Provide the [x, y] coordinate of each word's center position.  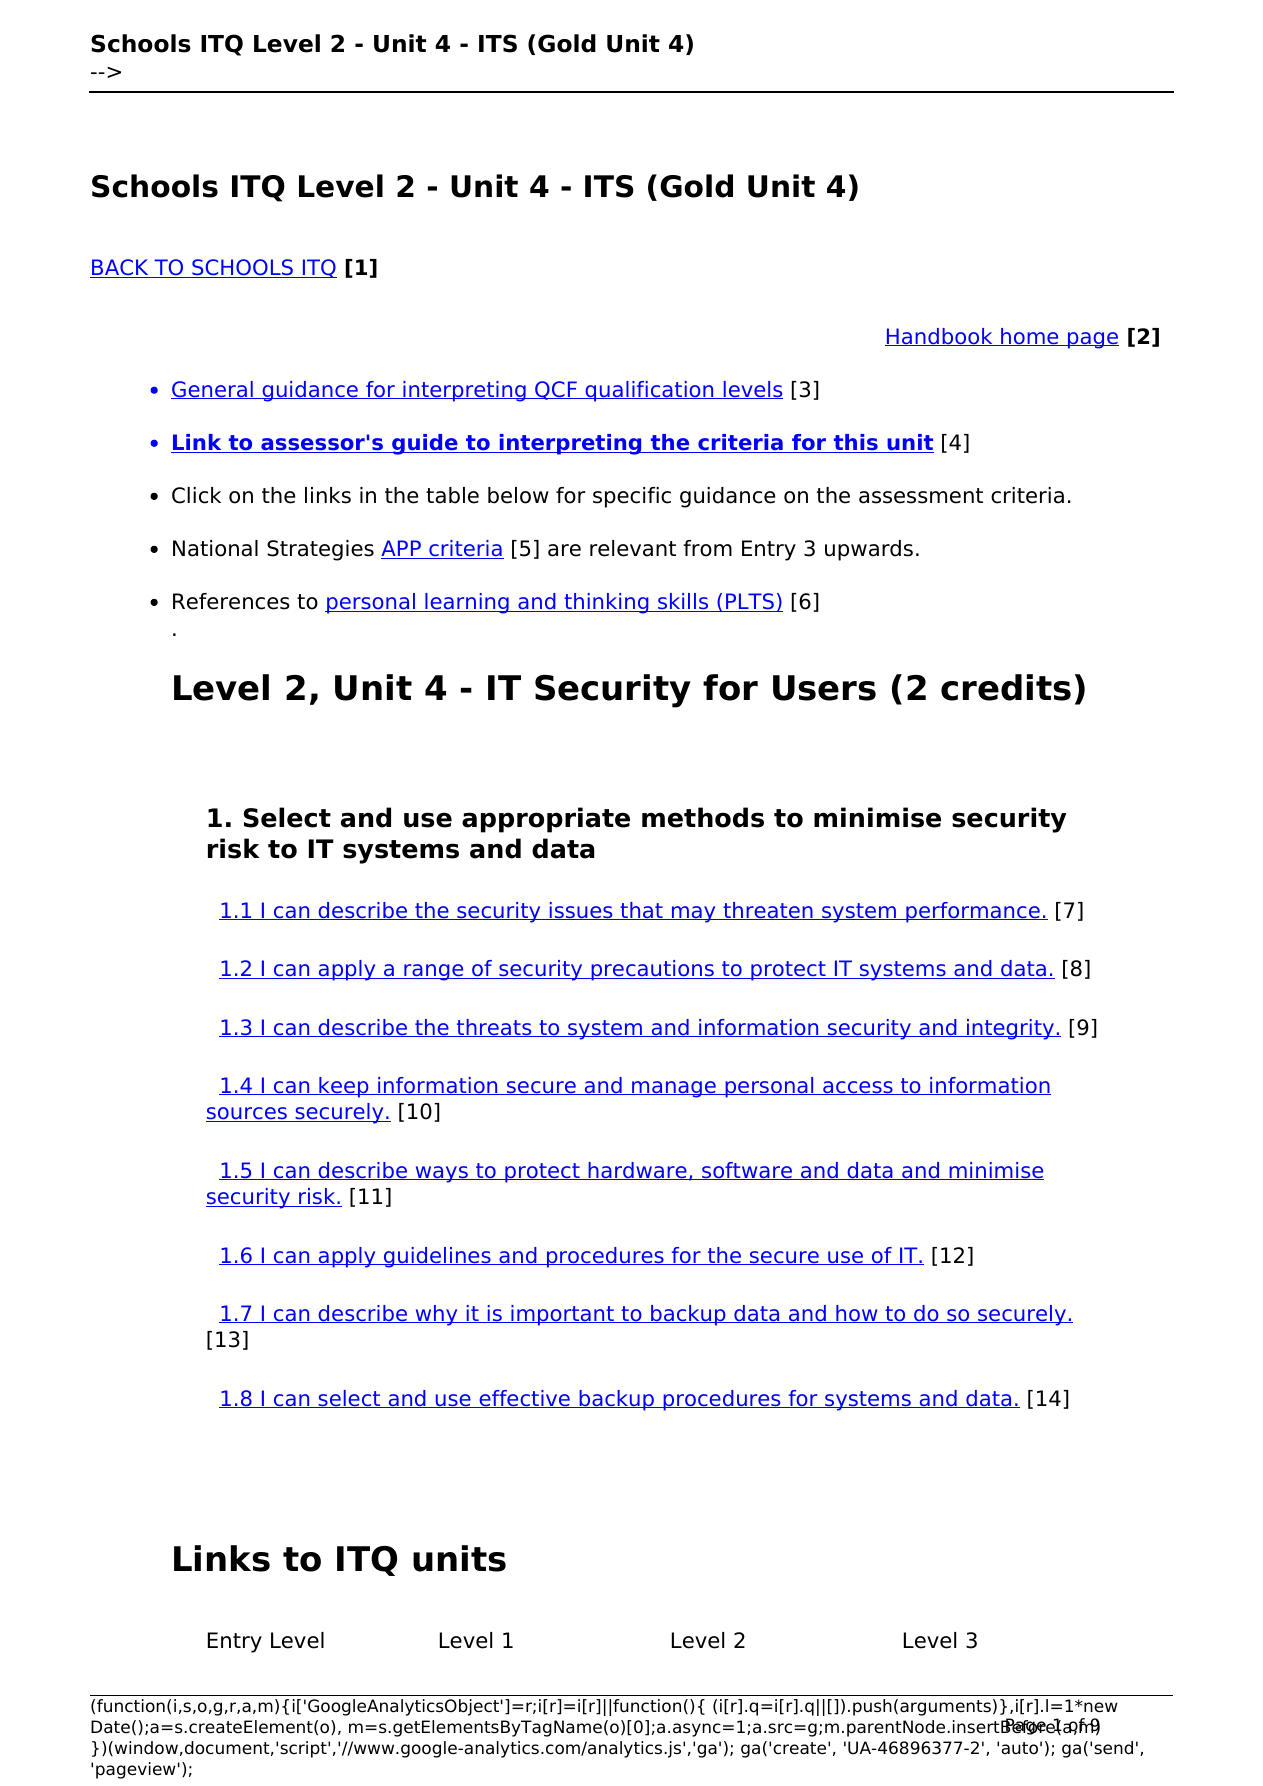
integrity [1011, 1029]
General [213, 390]
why [436, 1315]
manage [674, 1089]
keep [344, 1087]
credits [1006, 687]
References [231, 601]
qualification [649, 391]
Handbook [940, 337]
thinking [606, 603]
